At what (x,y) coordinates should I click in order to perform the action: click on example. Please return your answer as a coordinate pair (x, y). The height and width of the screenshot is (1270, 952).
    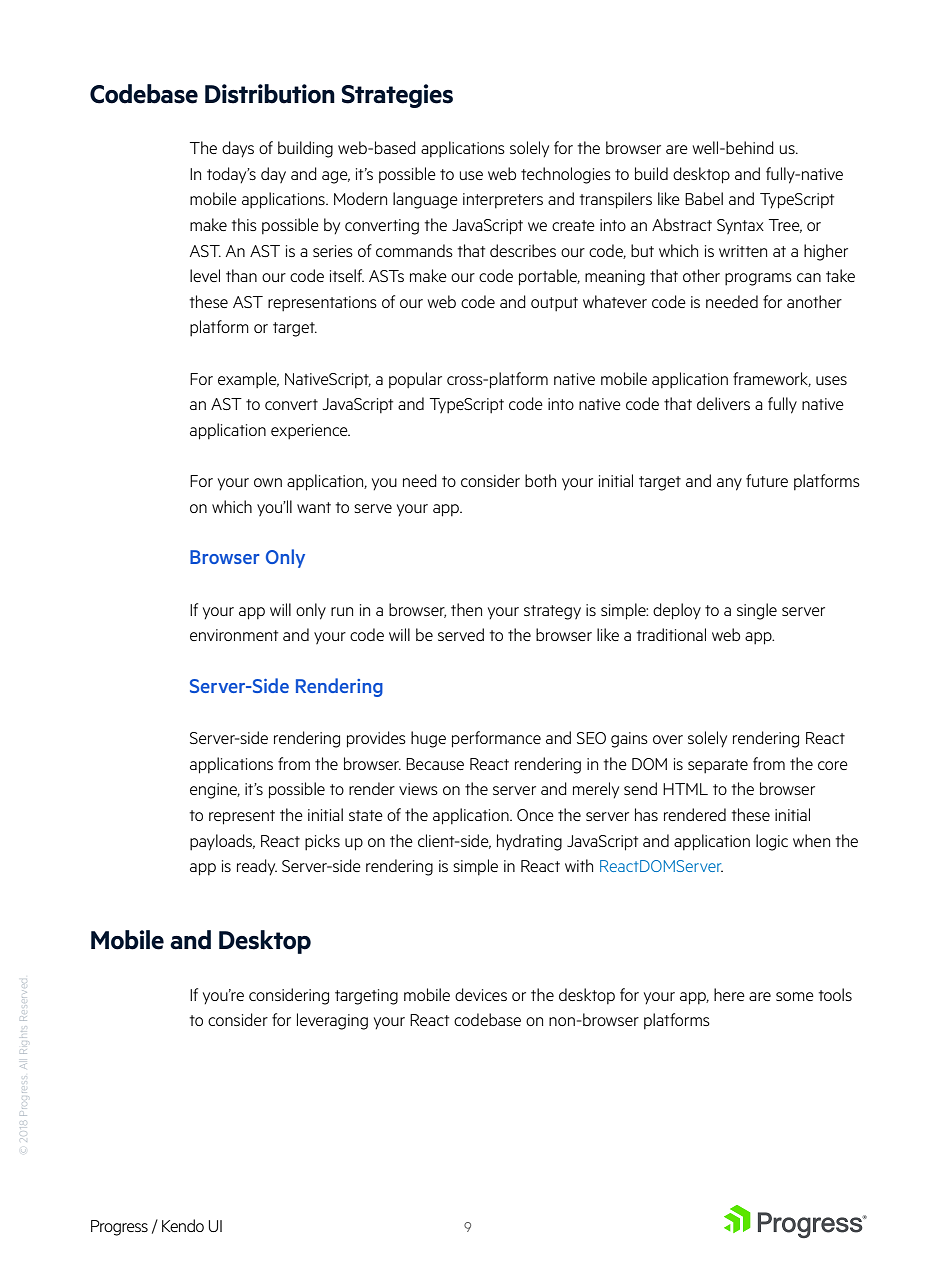
    Looking at the image, I should click on (248, 380).
